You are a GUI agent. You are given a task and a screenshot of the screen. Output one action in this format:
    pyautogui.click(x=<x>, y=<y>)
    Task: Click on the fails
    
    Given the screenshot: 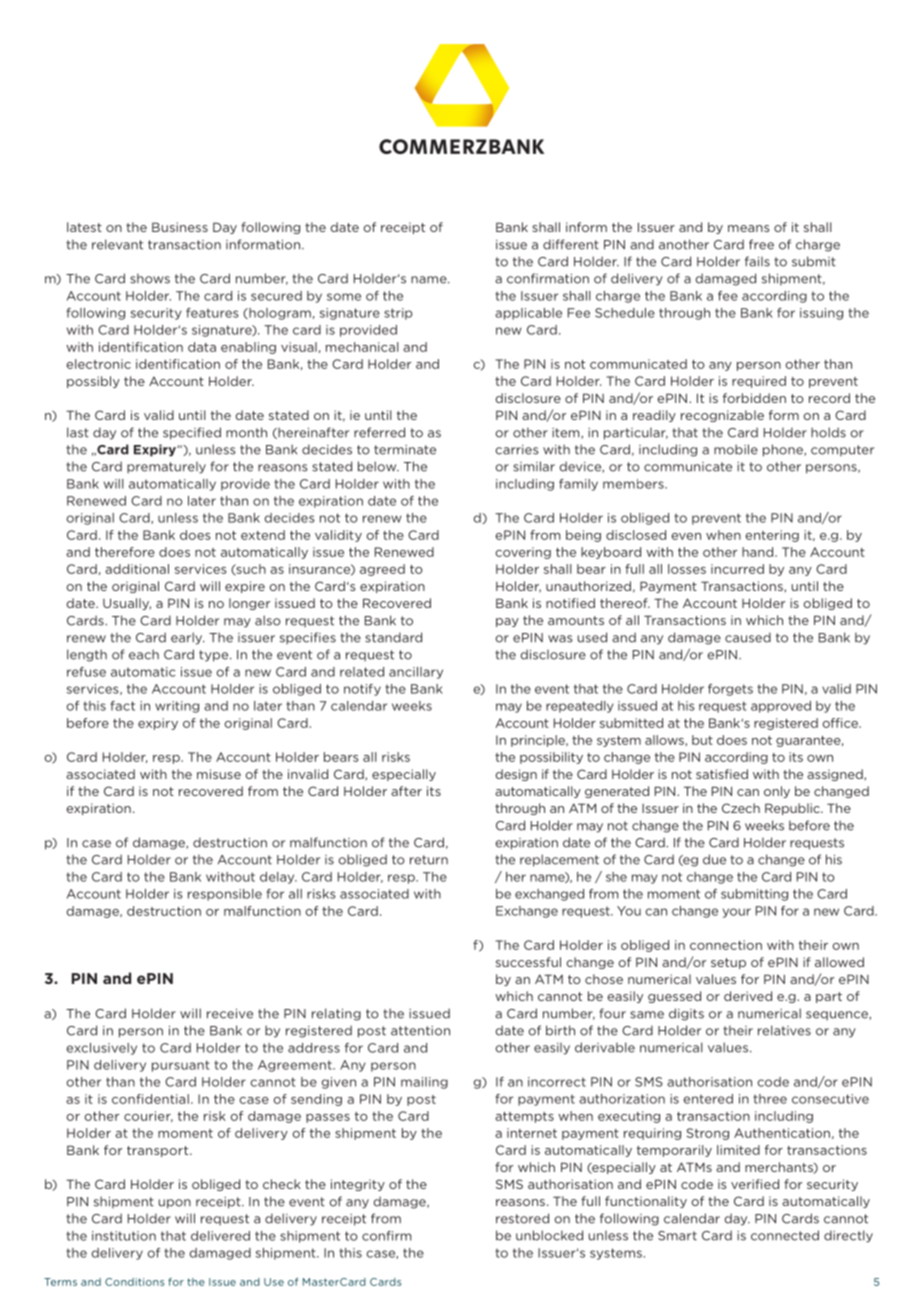 What is the action you would take?
    pyautogui.click(x=757, y=261)
